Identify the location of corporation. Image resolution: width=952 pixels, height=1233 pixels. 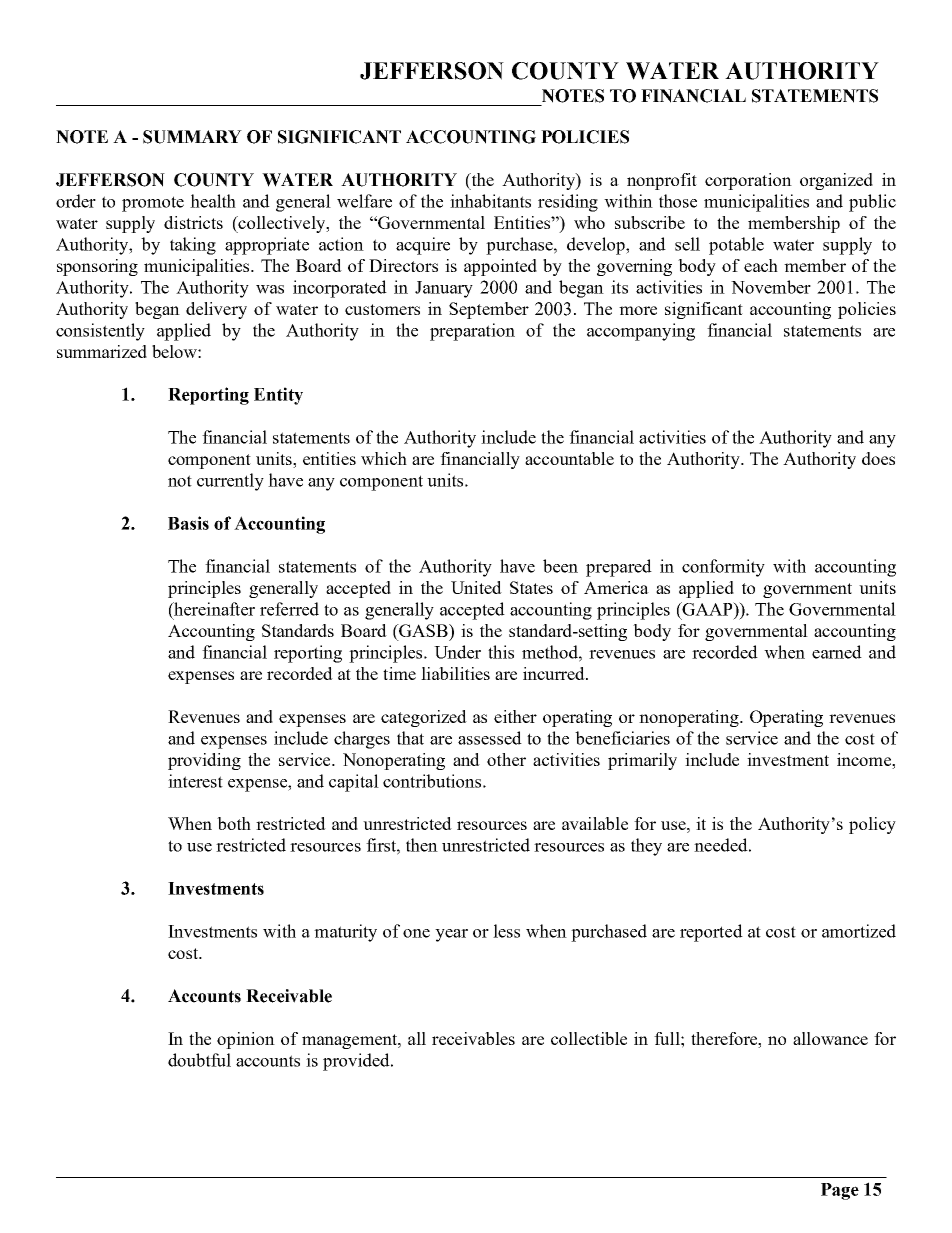
(748, 181).
